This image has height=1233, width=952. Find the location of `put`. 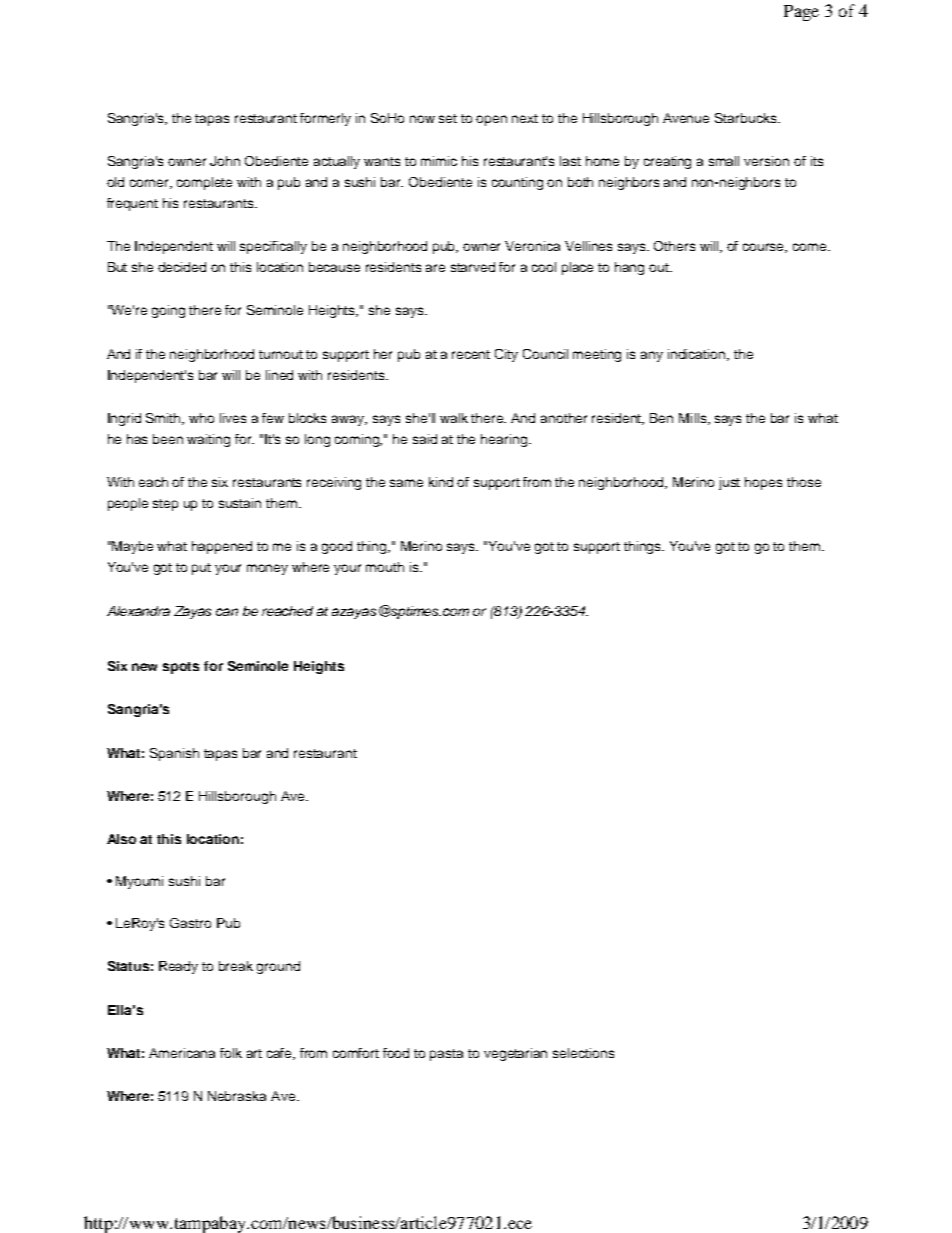

put is located at coordinates (201, 569).
